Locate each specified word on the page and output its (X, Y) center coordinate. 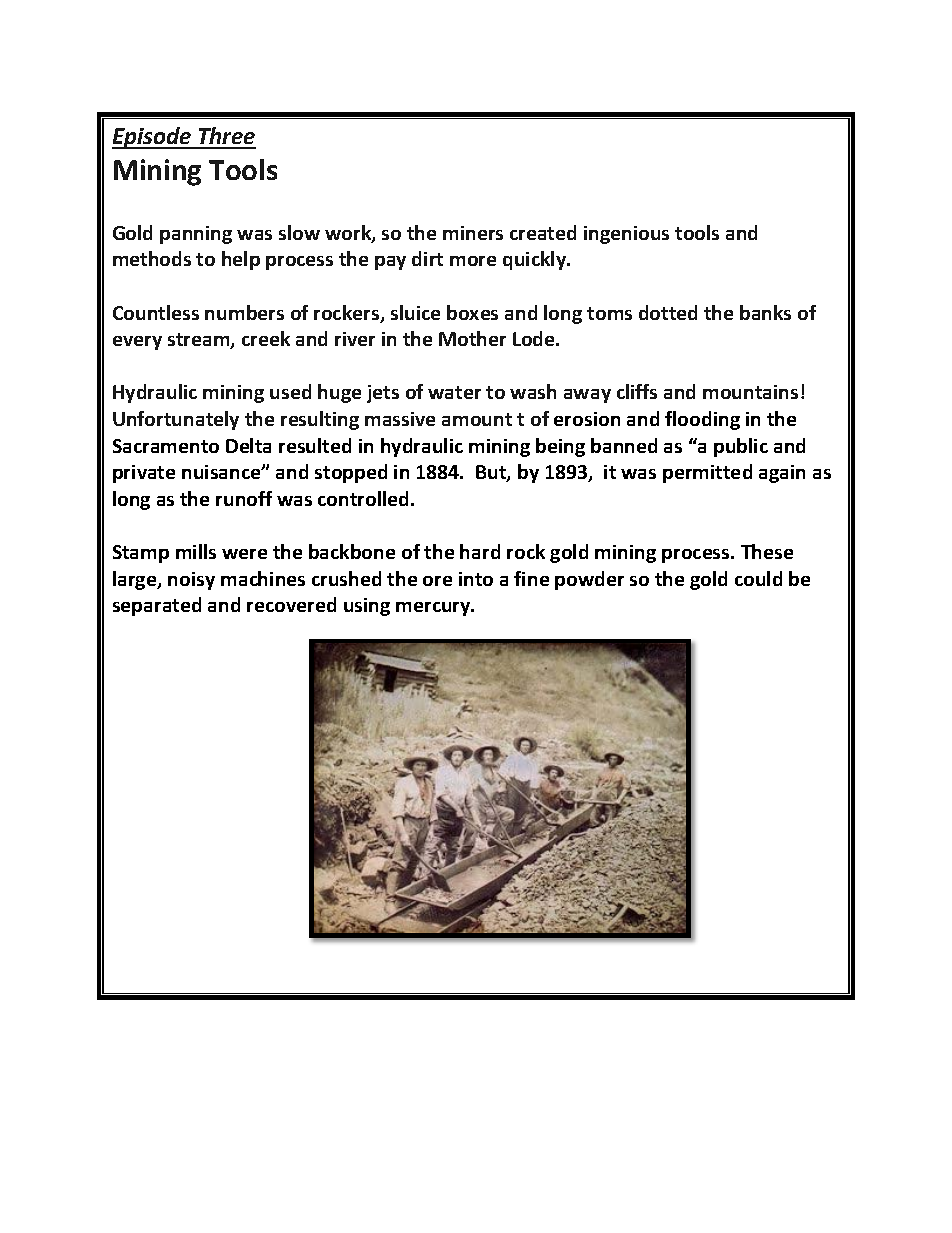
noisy (191, 581)
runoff (244, 498)
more (473, 261)
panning (196, 235)
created (543, 232)
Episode (153, 138)
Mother (472, 338)
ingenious (626, 235)
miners (473, 233)
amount (477, 419)
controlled (365, 498)
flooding (702, 420)
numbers (244, 312)
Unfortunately (176, 420)
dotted (668, 312)
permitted (707, 473)
